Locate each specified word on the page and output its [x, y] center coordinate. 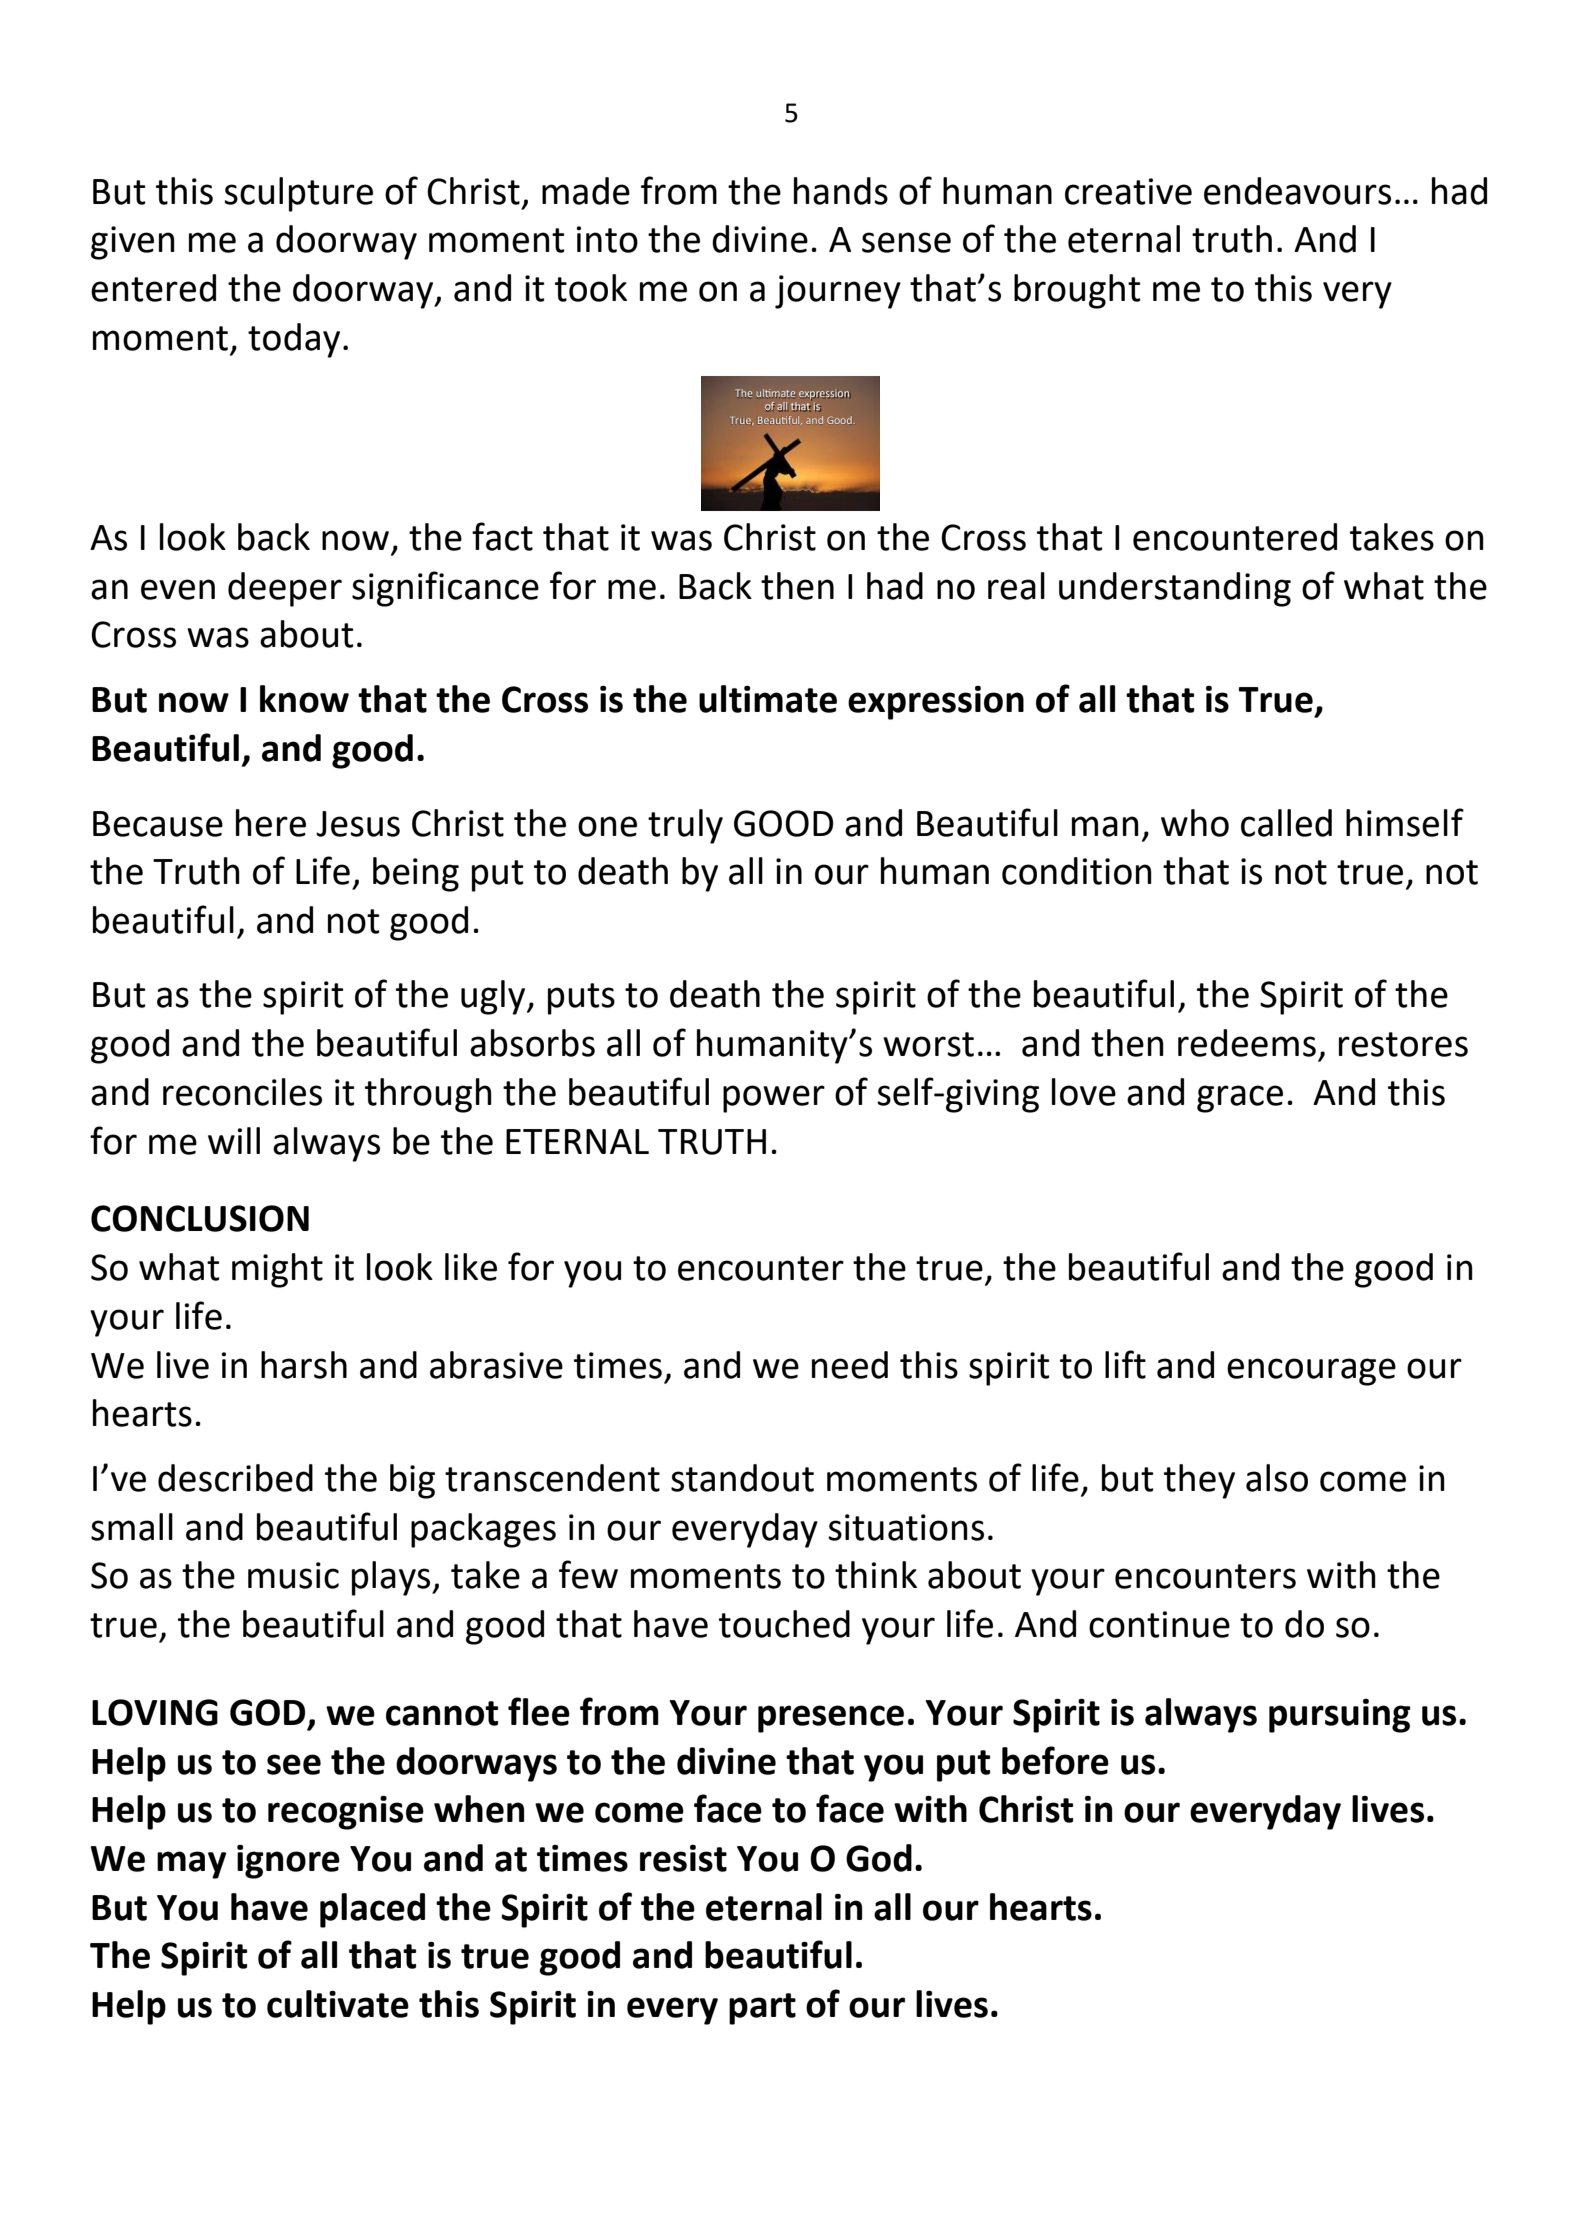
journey [838, 292]
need [850, 1365]
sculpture [298, 194]
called [1286, 823]
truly [685, 826]
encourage [1311, 1372]
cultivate [338, 2004]
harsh [304, 1365]
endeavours [1297, 191]
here [271, 823]
